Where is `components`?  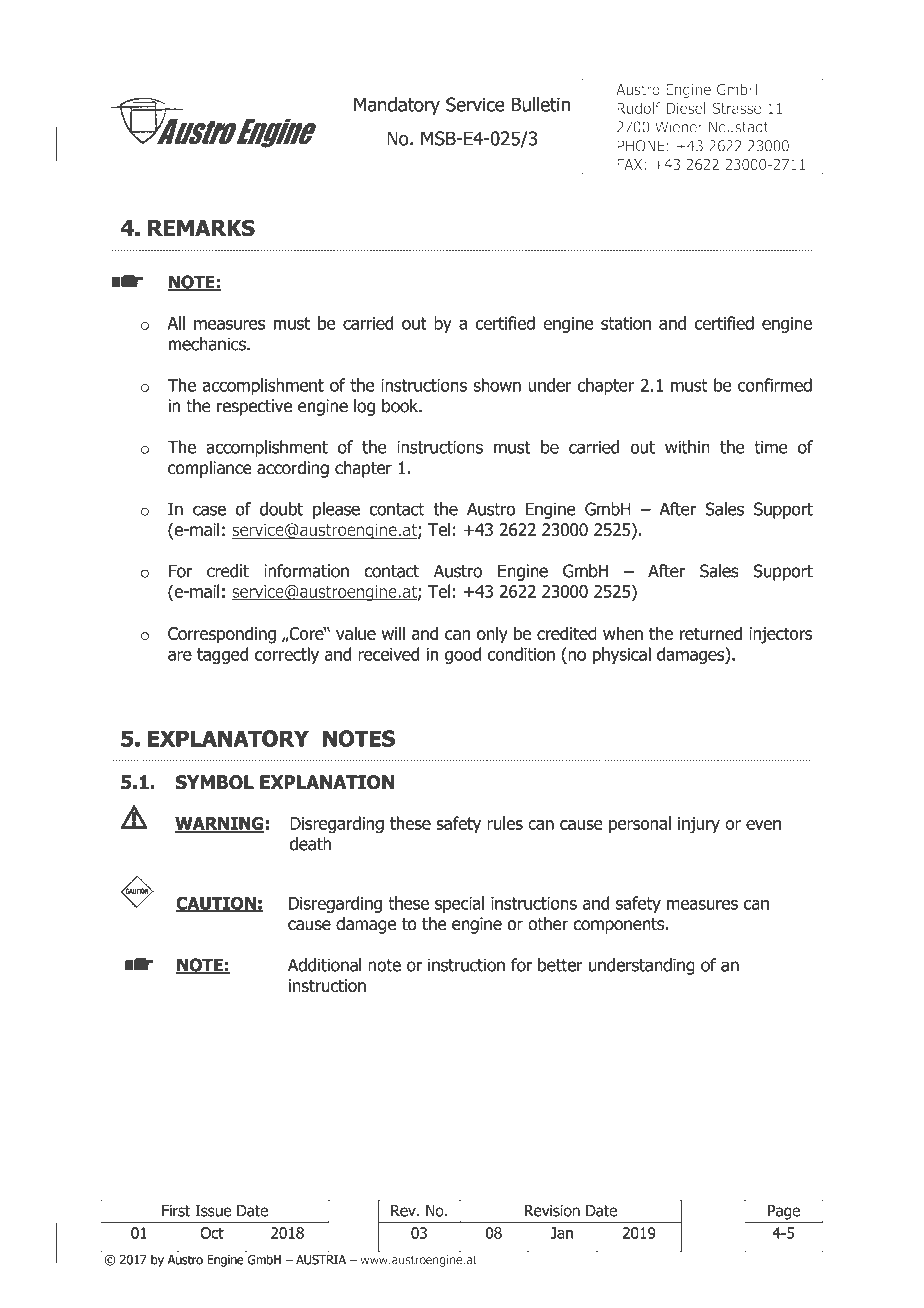 components is located at coordinates (620, 926).
